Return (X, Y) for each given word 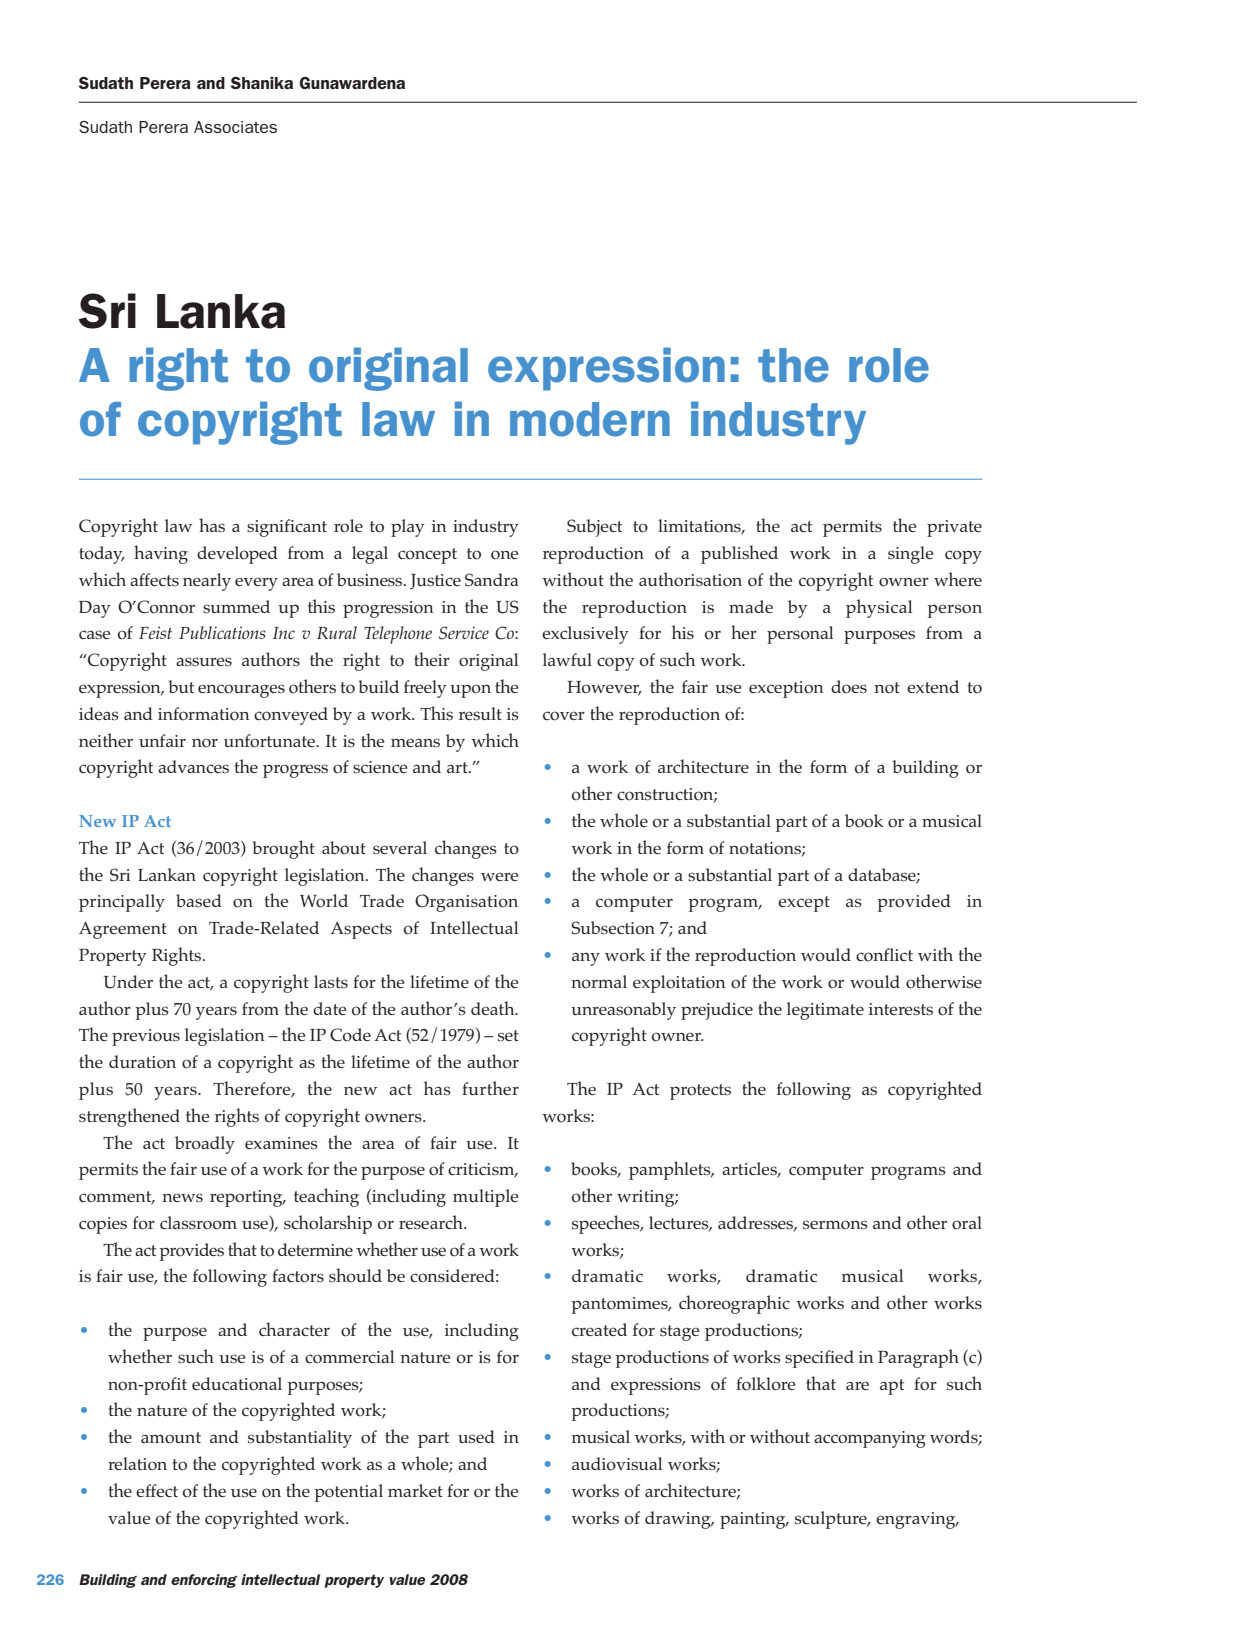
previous (146, 1037)
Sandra (491, 580)
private (954, 528)
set (508, 1036)
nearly (207, 582)
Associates (235, 127)
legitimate (825, 1011)
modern (590, 419)
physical (879, 608)
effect (157, 1490)
